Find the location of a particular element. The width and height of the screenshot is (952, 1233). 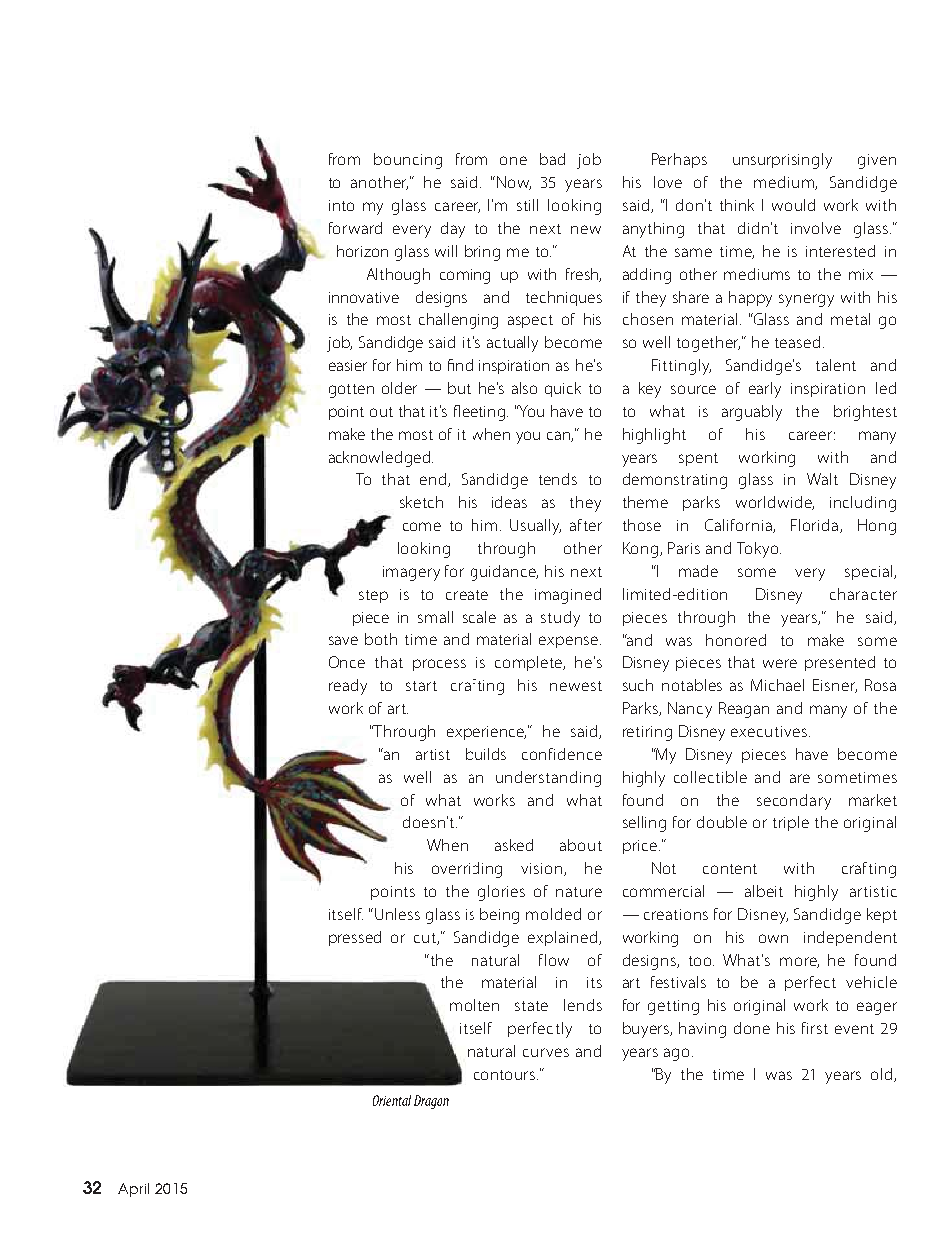

Oriental is located at coordinates (392, 1100).
